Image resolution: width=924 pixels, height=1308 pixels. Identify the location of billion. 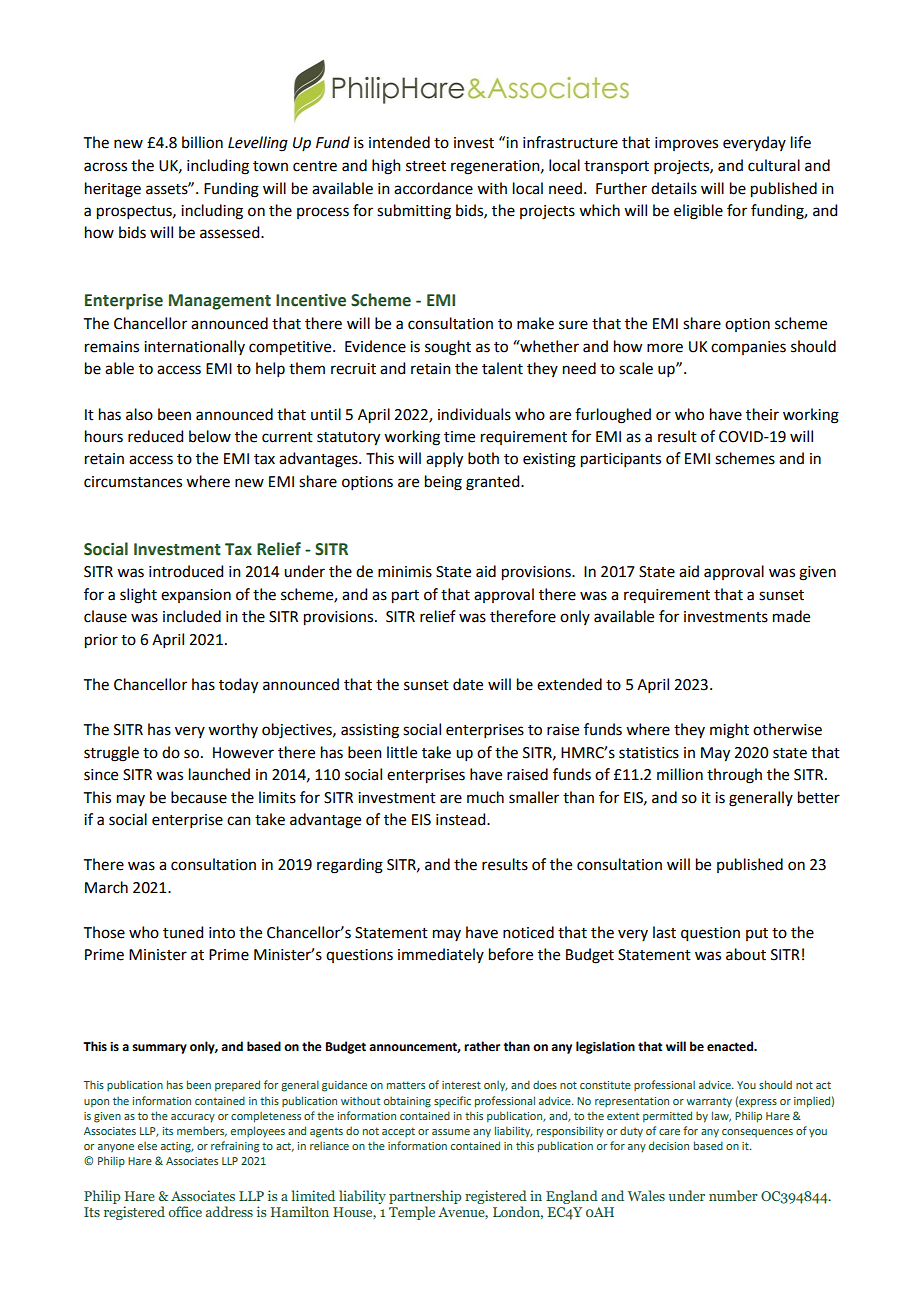
(202, 142).
